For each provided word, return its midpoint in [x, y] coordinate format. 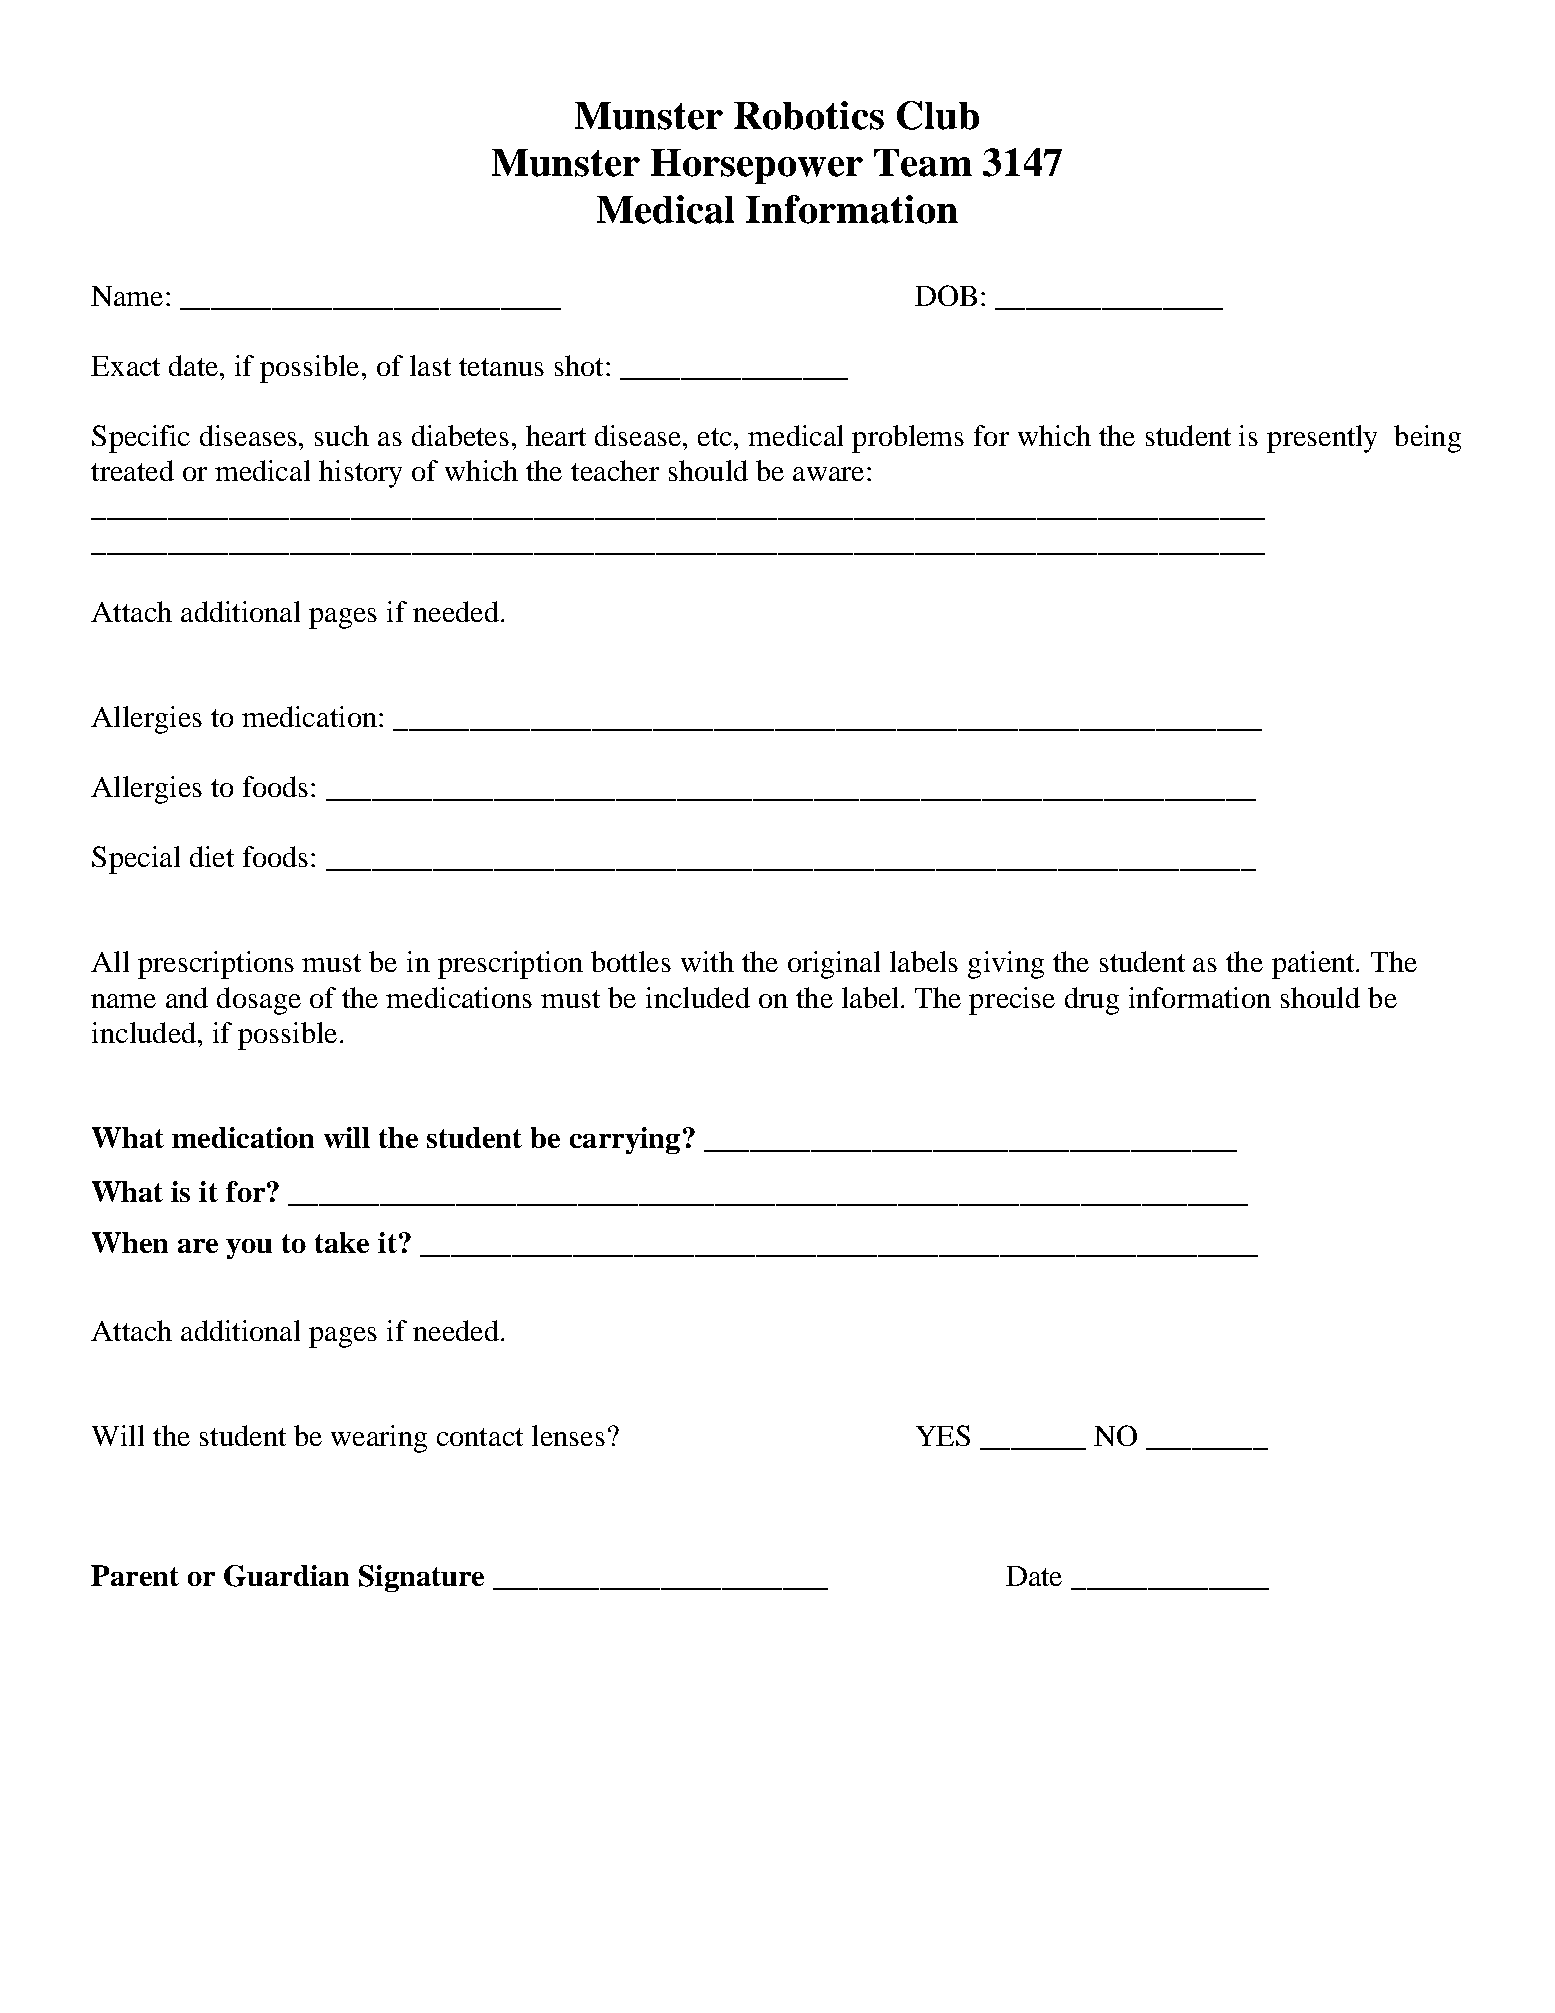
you [249, 1249]
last [430, 365]
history [360, 474]
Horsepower [757, 166]
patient [1314, 965]
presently [1322, 439]
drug [1092, 1001]
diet [212, 856]
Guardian [286, 1576]
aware [828, 474]
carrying [625, 1140]
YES [943, 1435]
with [707, 961]
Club [938, 115]
